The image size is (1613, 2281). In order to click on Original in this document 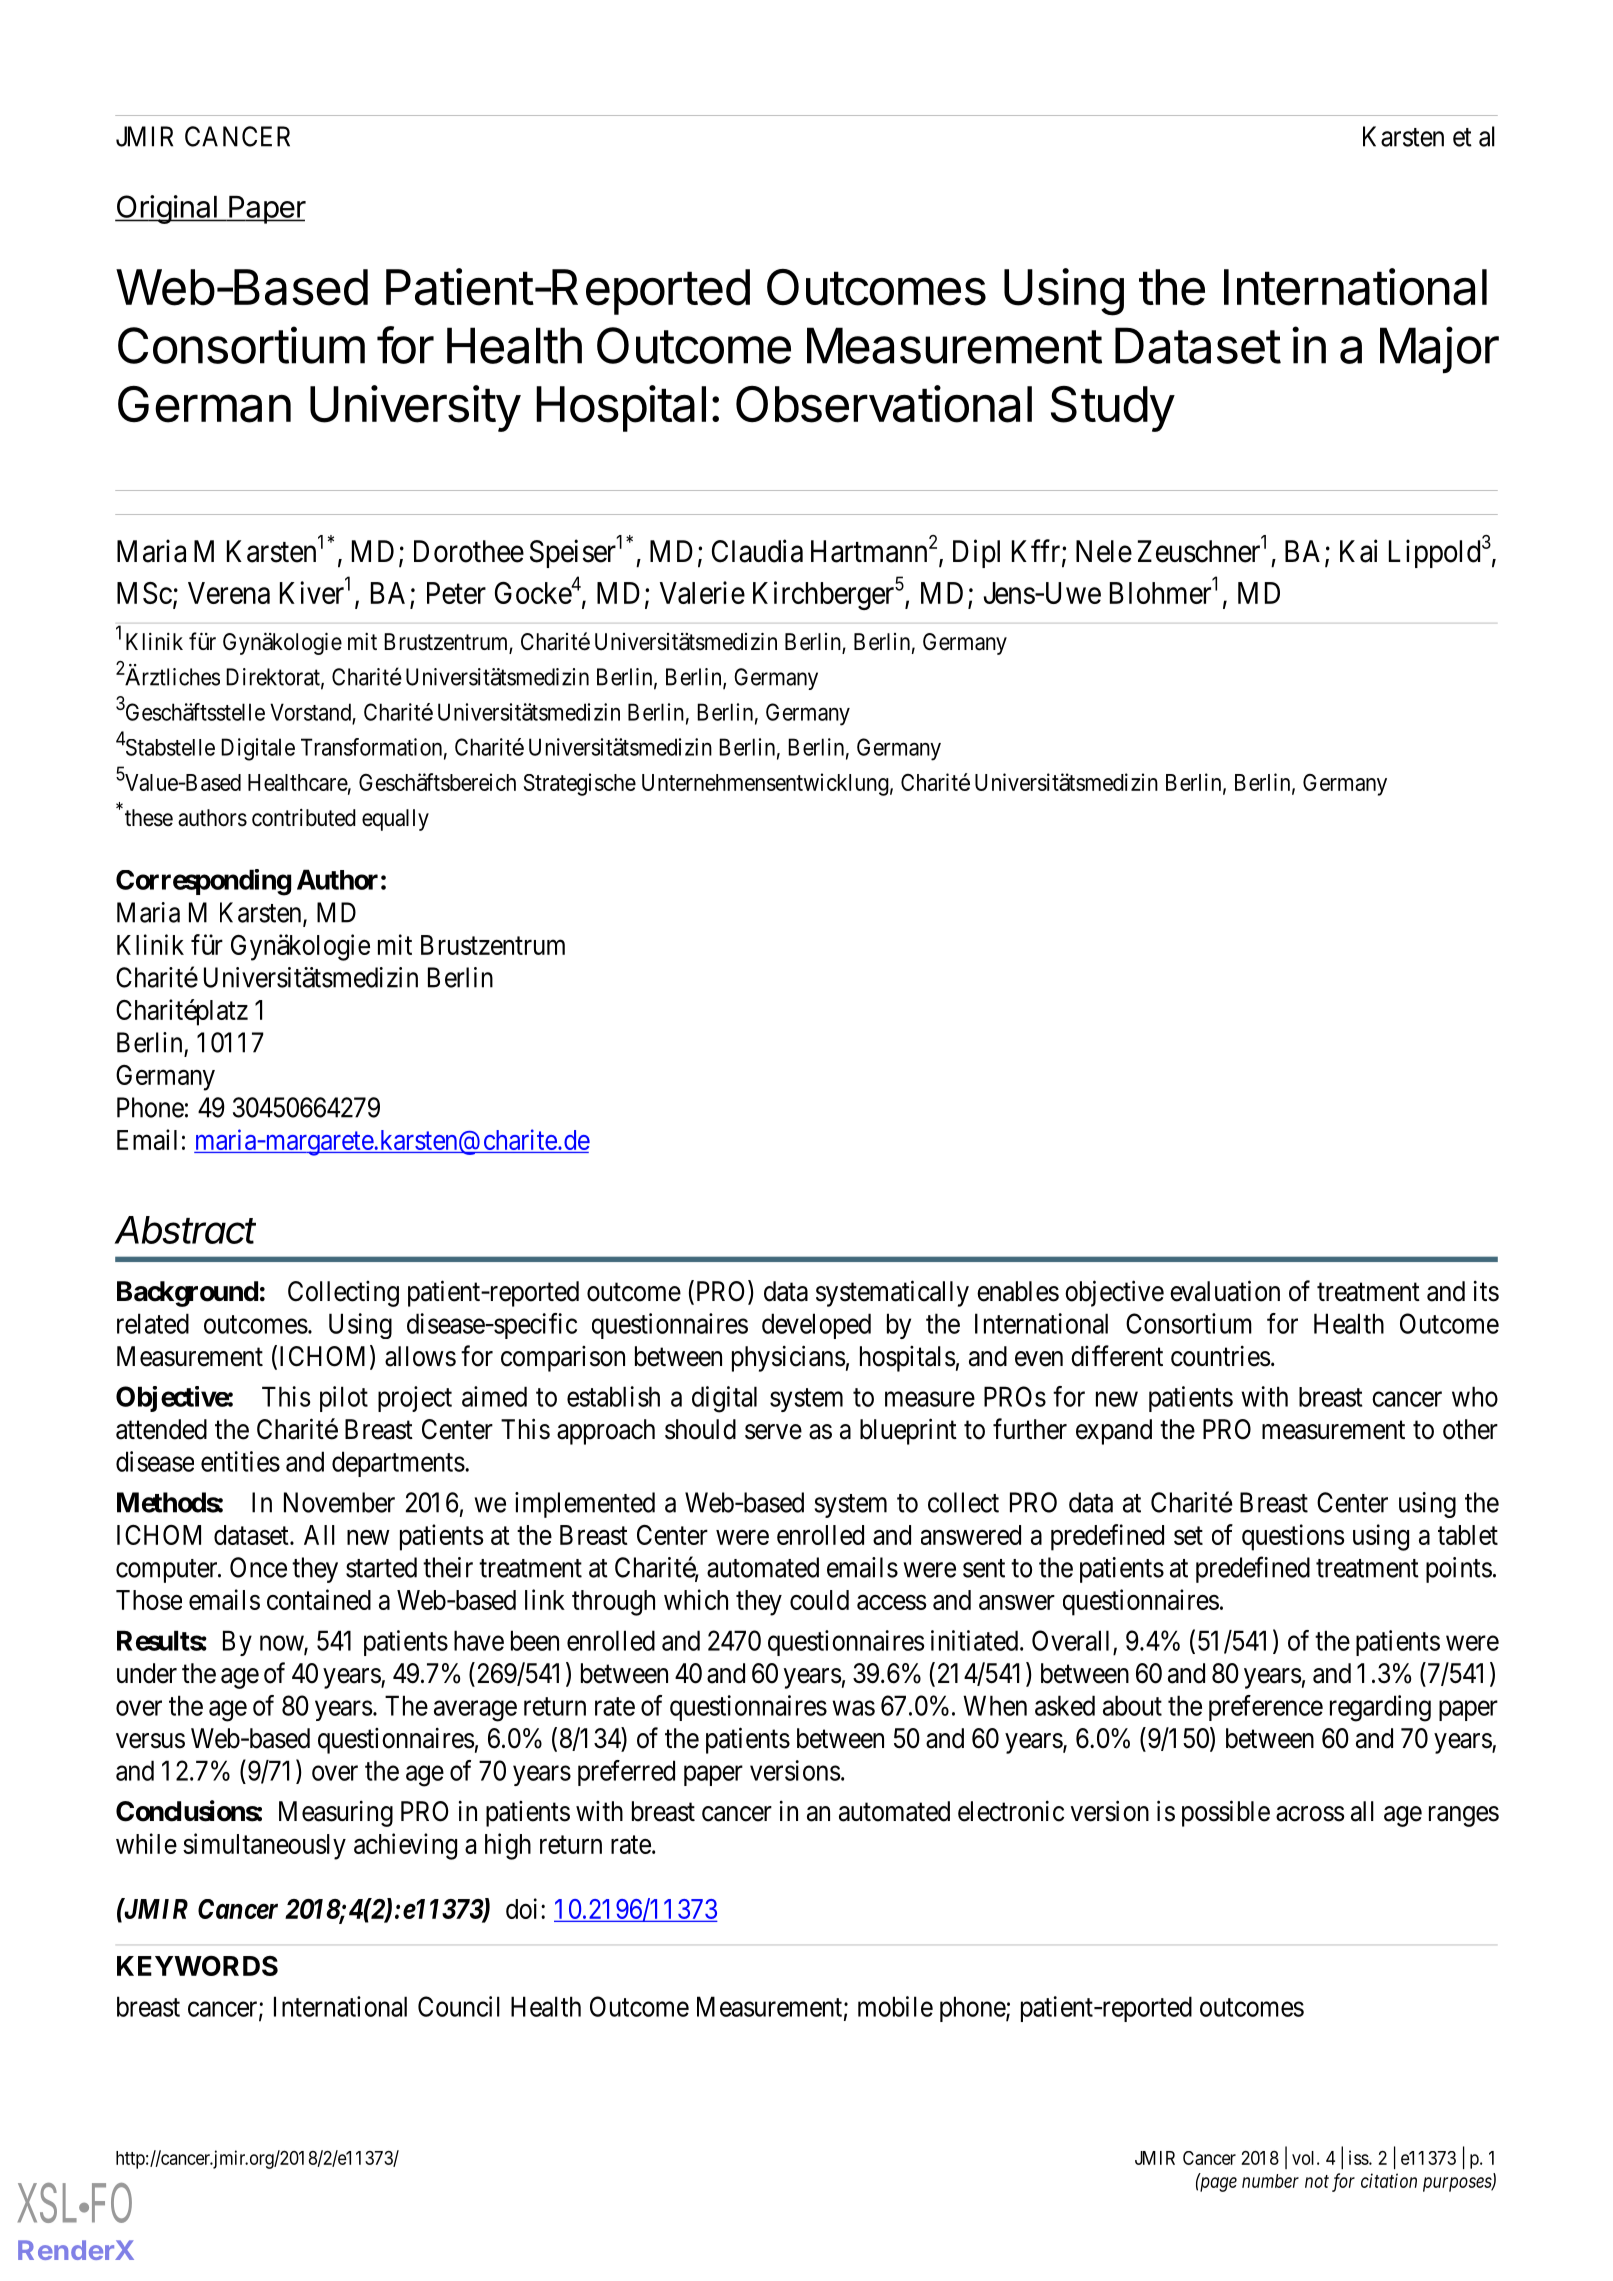, I will do `click(167, 209)`.
